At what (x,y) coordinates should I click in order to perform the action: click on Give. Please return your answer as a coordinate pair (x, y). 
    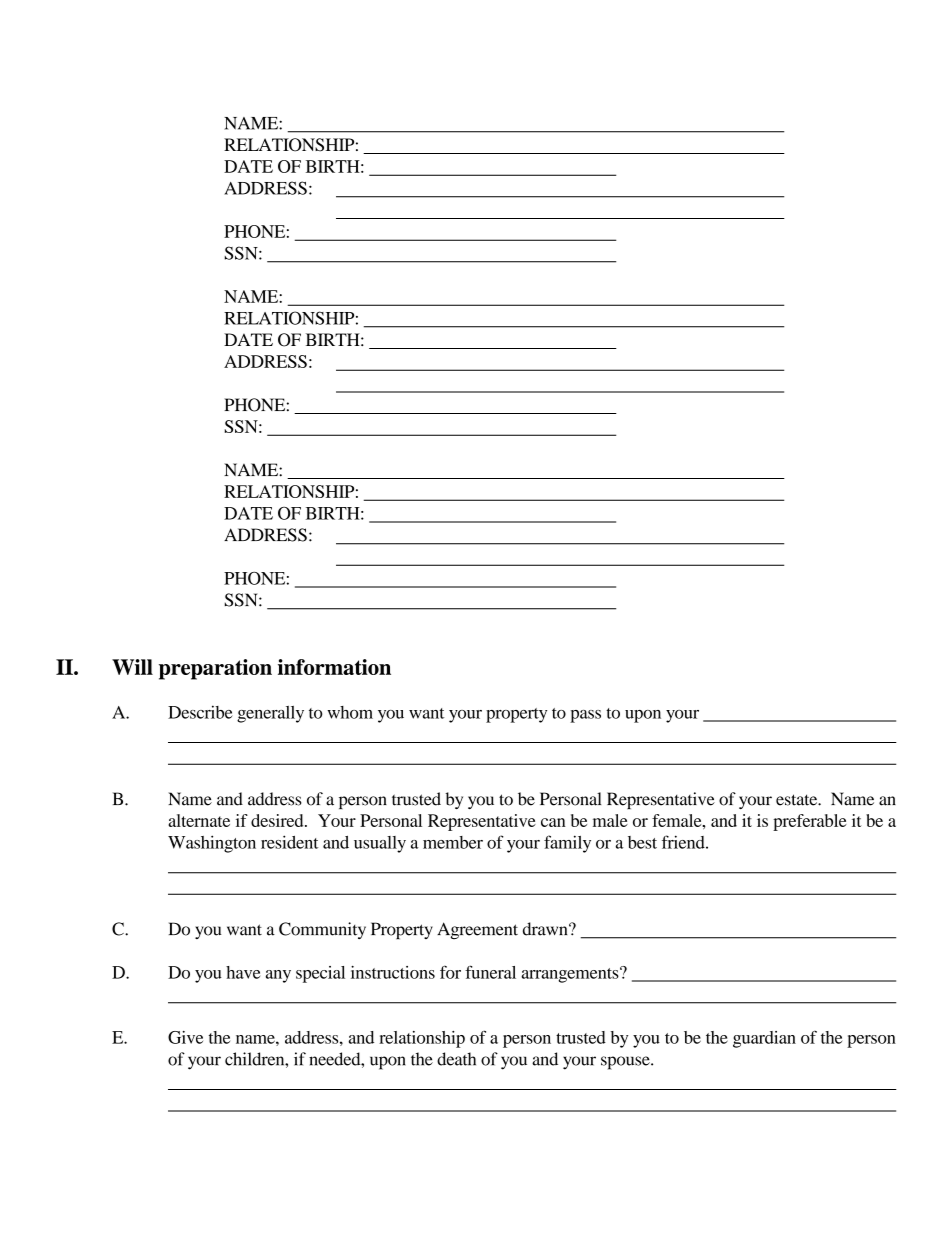
    Looking at the image, I should click on (185, 1037).
